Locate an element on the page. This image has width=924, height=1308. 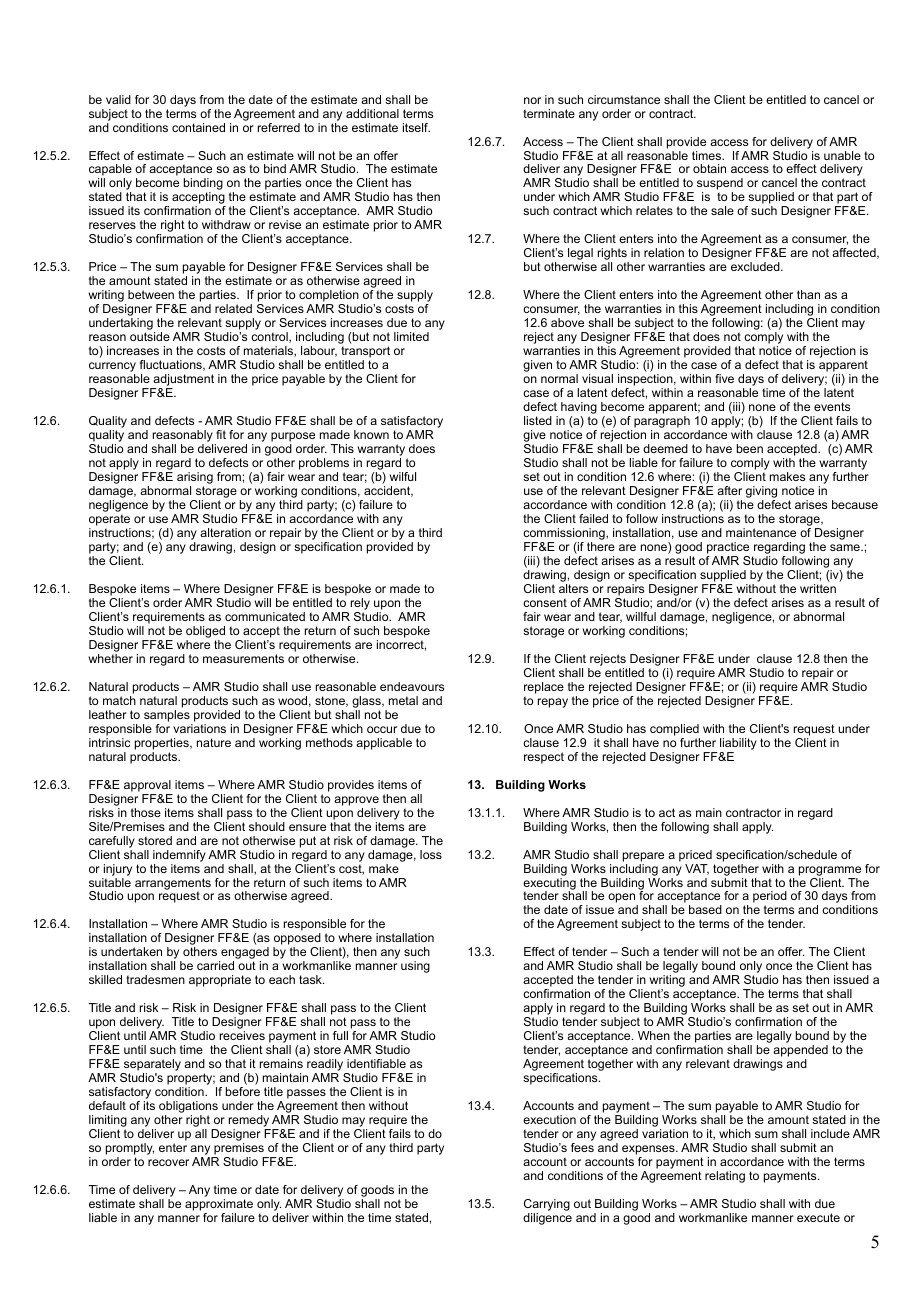
arising is located at coordinates (195, 479).
